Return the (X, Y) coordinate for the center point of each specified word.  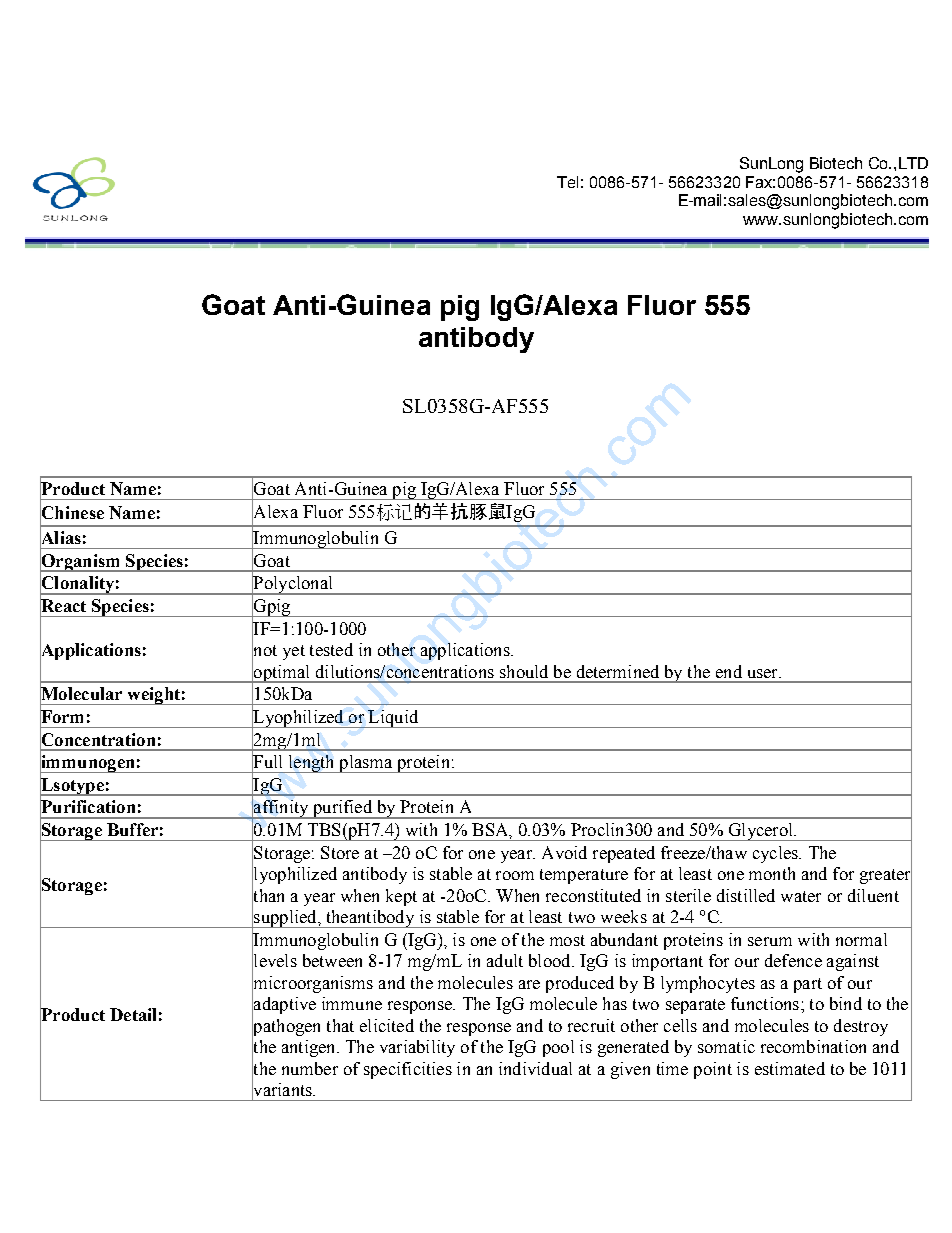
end (729, 671)
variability (417, 1048)
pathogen (286, 1027)
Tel (567, 182)
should (524, 671)
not (264, 651)
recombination (813, 1046)
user (764, 673)
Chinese (72, 513)
